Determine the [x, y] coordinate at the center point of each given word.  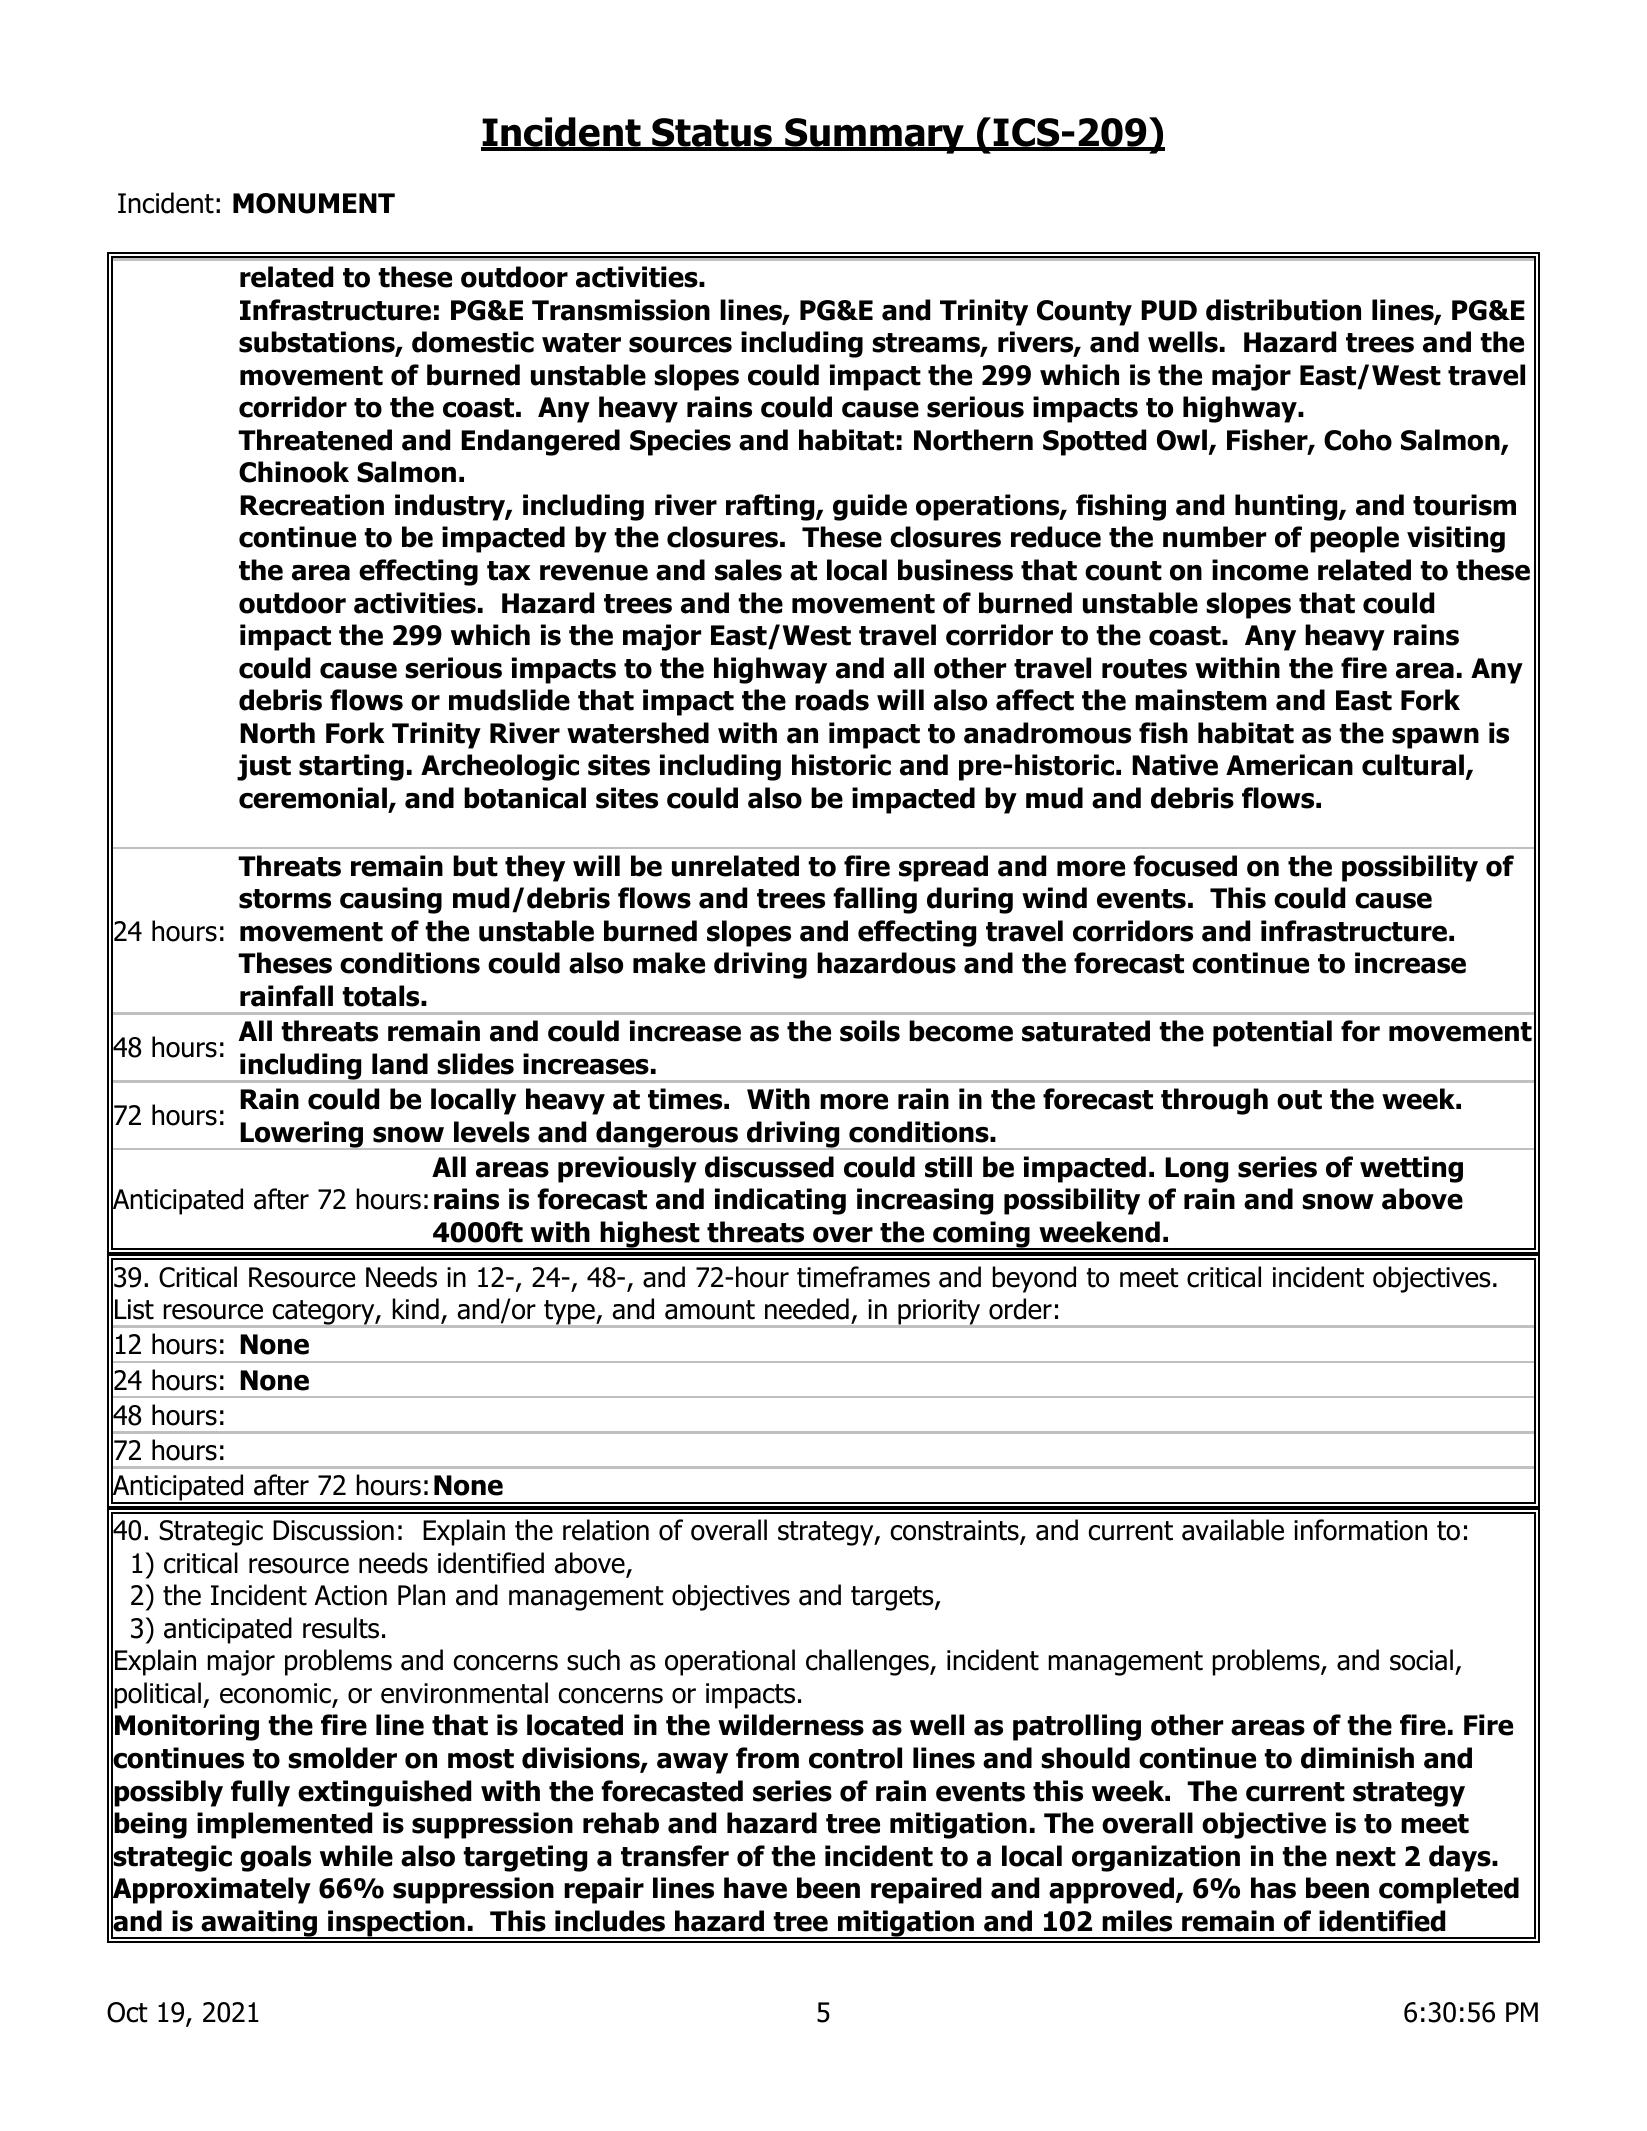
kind [415, 1309]
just [264, 767]
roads [832, 700]
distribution [1283, 310]
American [1289, 765]
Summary [875, 136]
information [1360, 1530]
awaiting [259, 1924]
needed [807, 1309]
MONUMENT [314, 203]
